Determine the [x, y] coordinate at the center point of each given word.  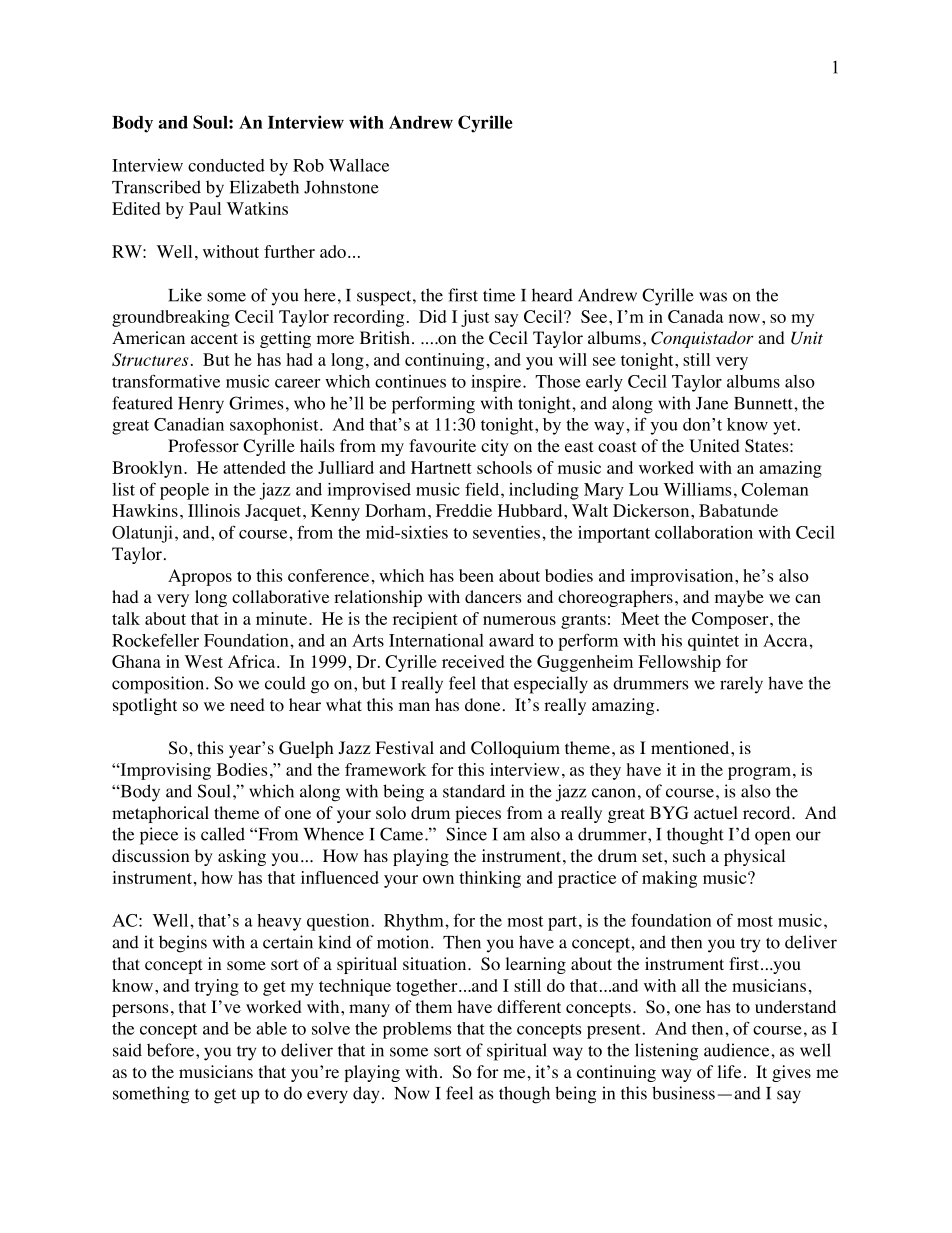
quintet [713, 642]
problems [417, 1030]
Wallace [359, 165]
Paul [205, 208]
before [170, 1050]
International [436, 640]
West [204, 661]
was [713, 297]
